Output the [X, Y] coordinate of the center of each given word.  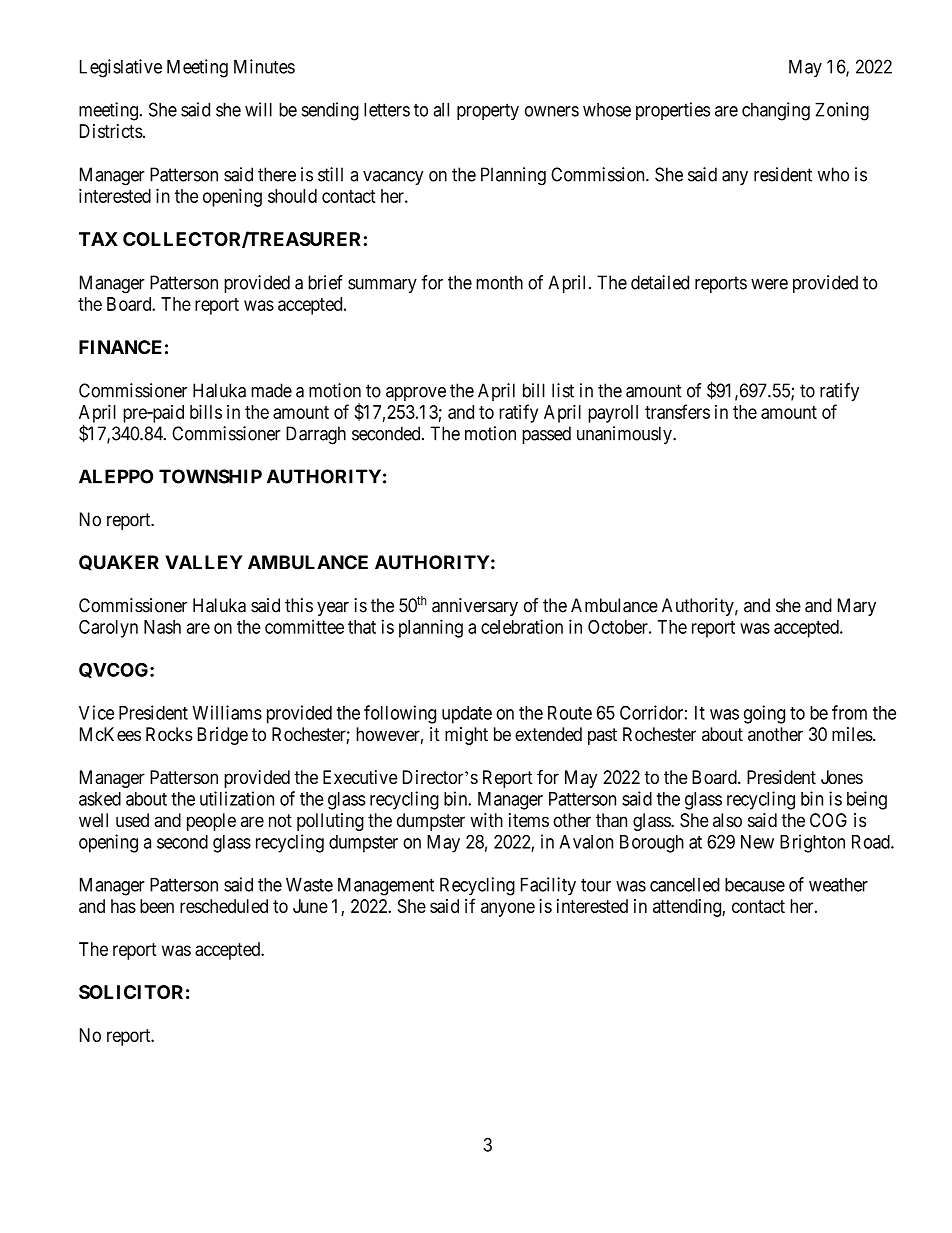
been [157, 906]
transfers [677, 411]
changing [776, 111]
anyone [508, 909]
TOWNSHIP [210, 476]
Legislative [121, 68]
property [488, 112]
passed [546, 435]
